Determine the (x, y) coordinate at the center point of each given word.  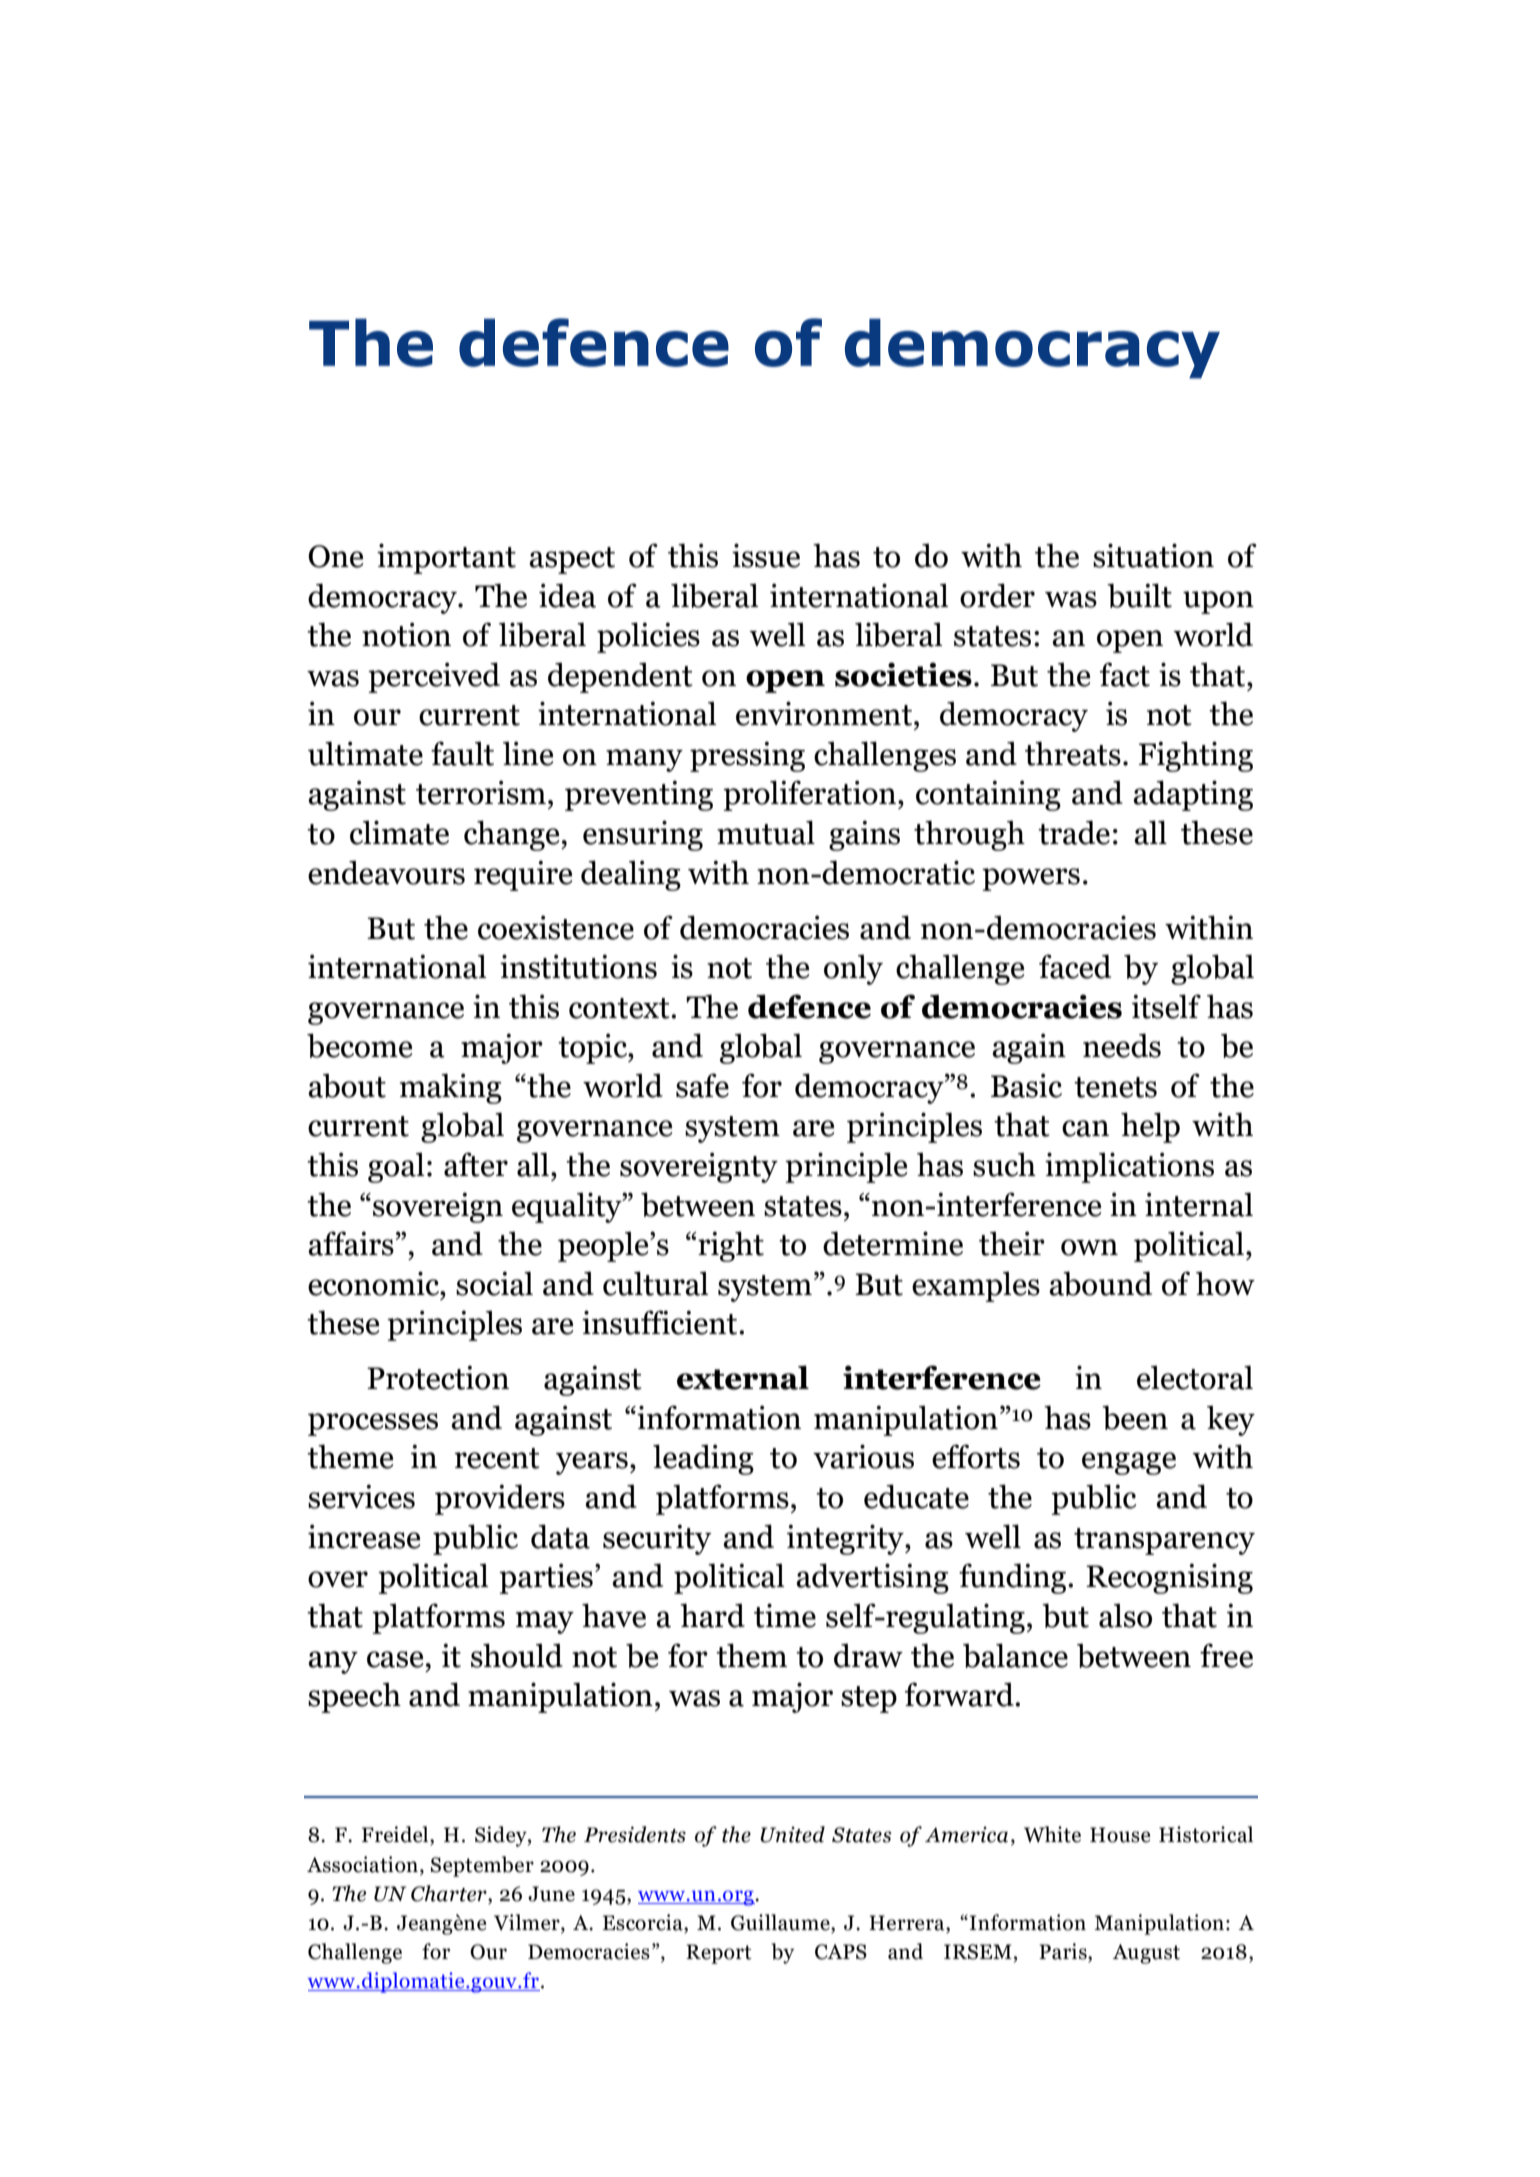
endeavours (386, 872)
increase (364, 1536)
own (1089, 1247)
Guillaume (781, 1923)
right (730, 1246)
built (1139, 595)
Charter (450, 1894)
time (785, 1615)
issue (766, 555)
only (853, 969)
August (1146, 1954)
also (1125, 1615)
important (446, 558)
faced (1075, 966)
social (494, 1283)
